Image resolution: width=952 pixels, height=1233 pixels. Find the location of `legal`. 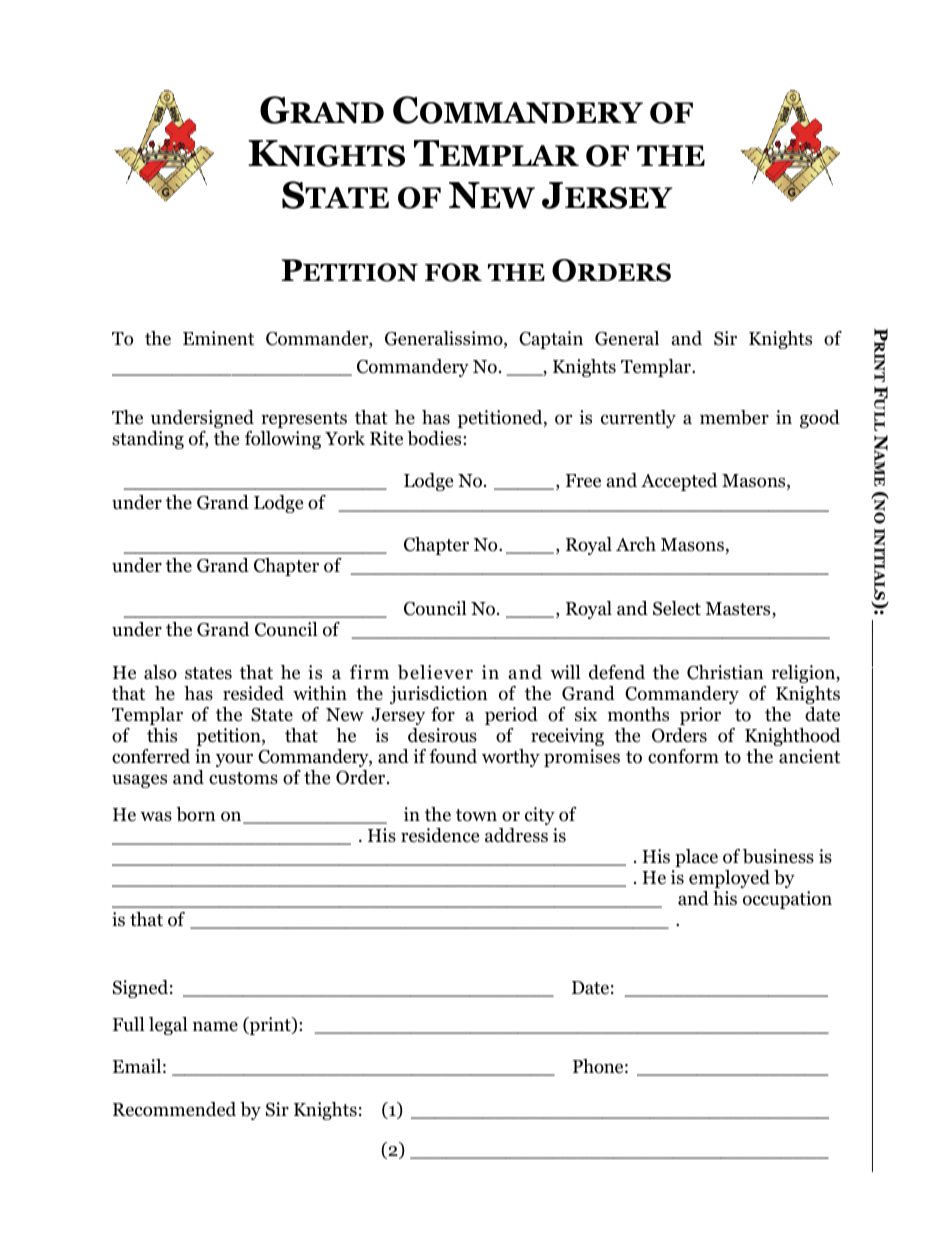

legal is located at coordinates (168, 1026).
